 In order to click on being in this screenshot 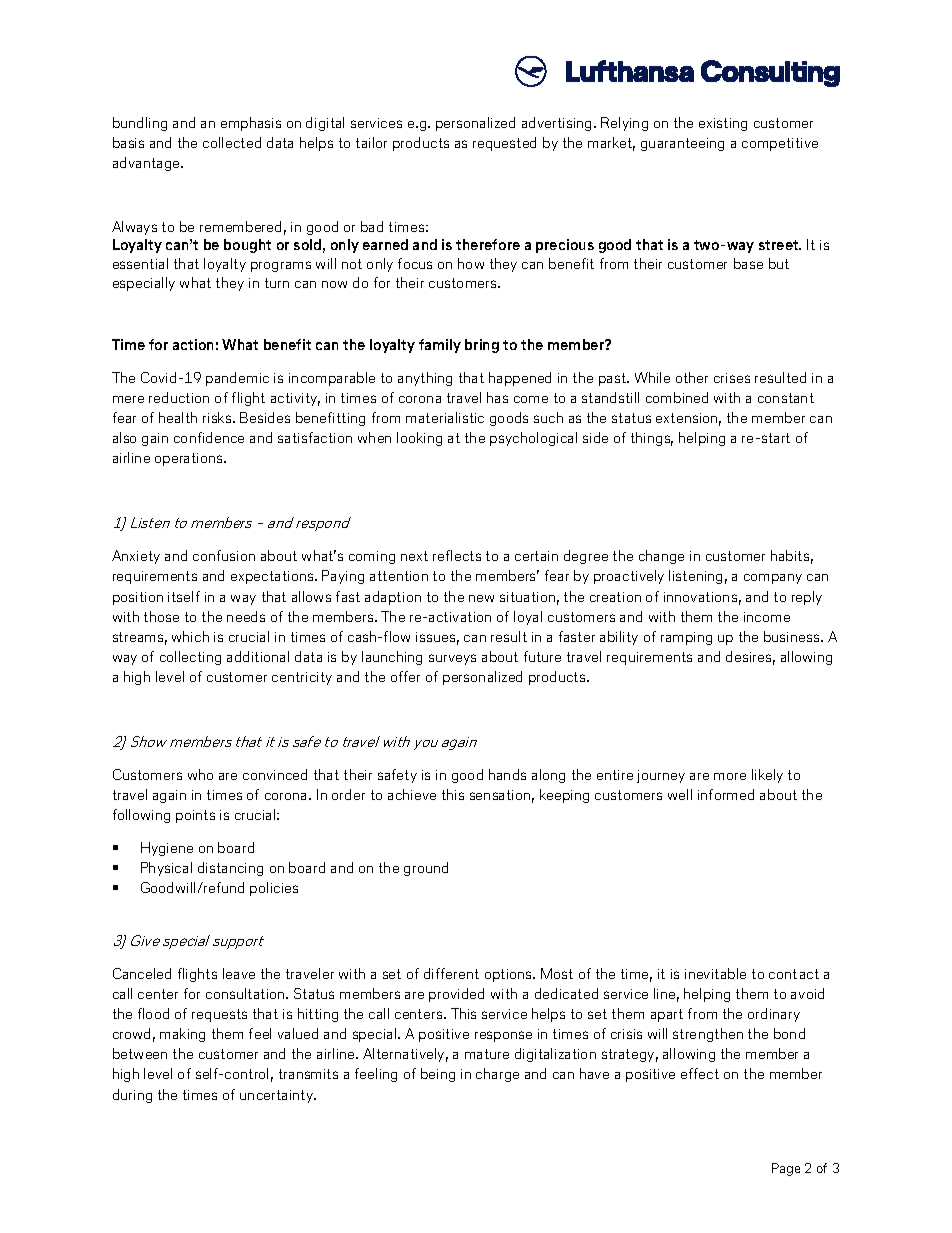, I will do `click(438, 1075)`.
